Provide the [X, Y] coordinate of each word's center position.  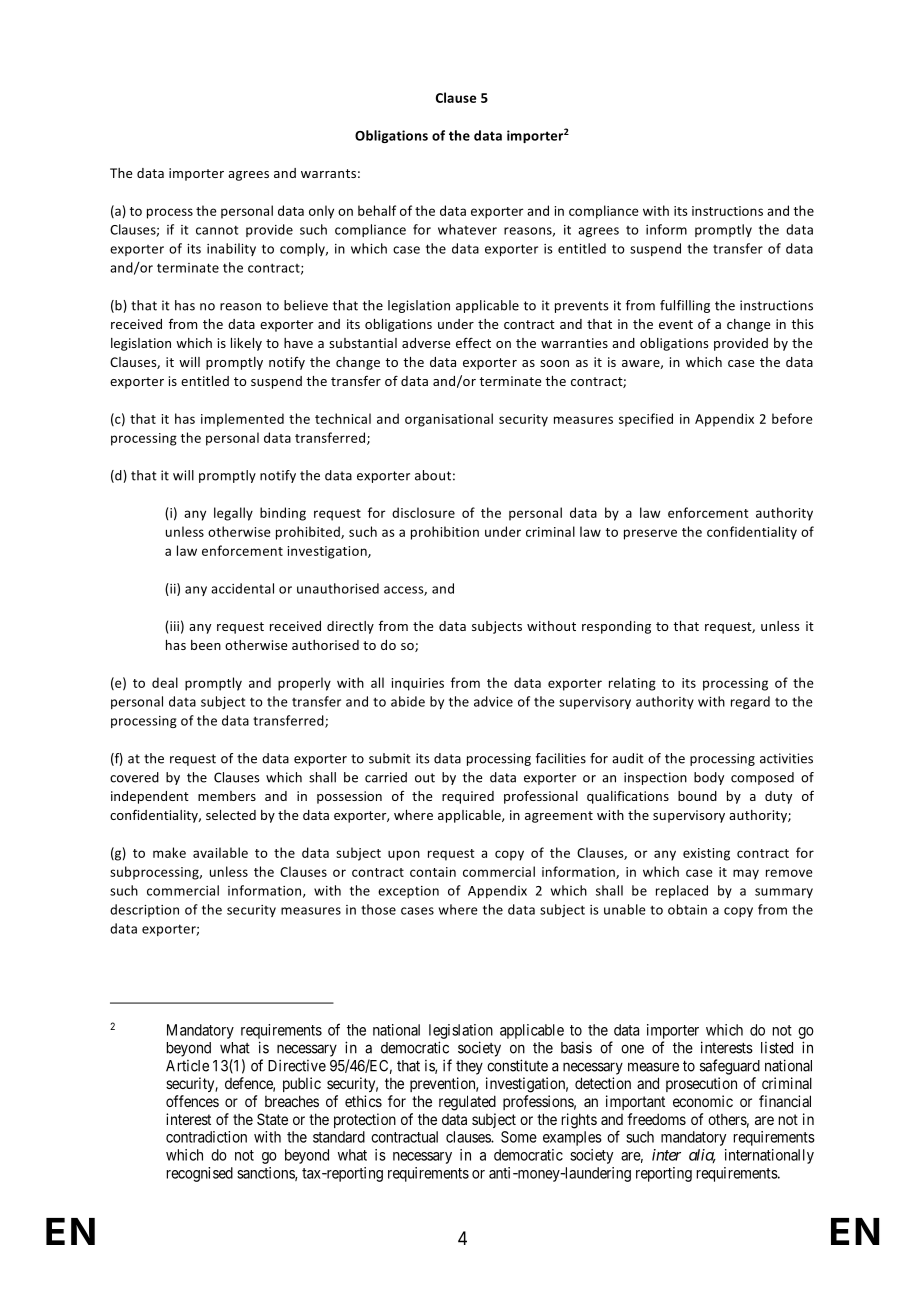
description [144, 910]
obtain [687, 909]
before [792, 418]
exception [408, 892]
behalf [377, 210]
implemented [242, 420]
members [227, 796]
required [468, 797]
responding [616, 627]
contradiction [206, 1137]
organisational [449, 420]
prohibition [445, 533]
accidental [242, 588]
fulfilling [685, 306]
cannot [217, 230]
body [709, 778]
